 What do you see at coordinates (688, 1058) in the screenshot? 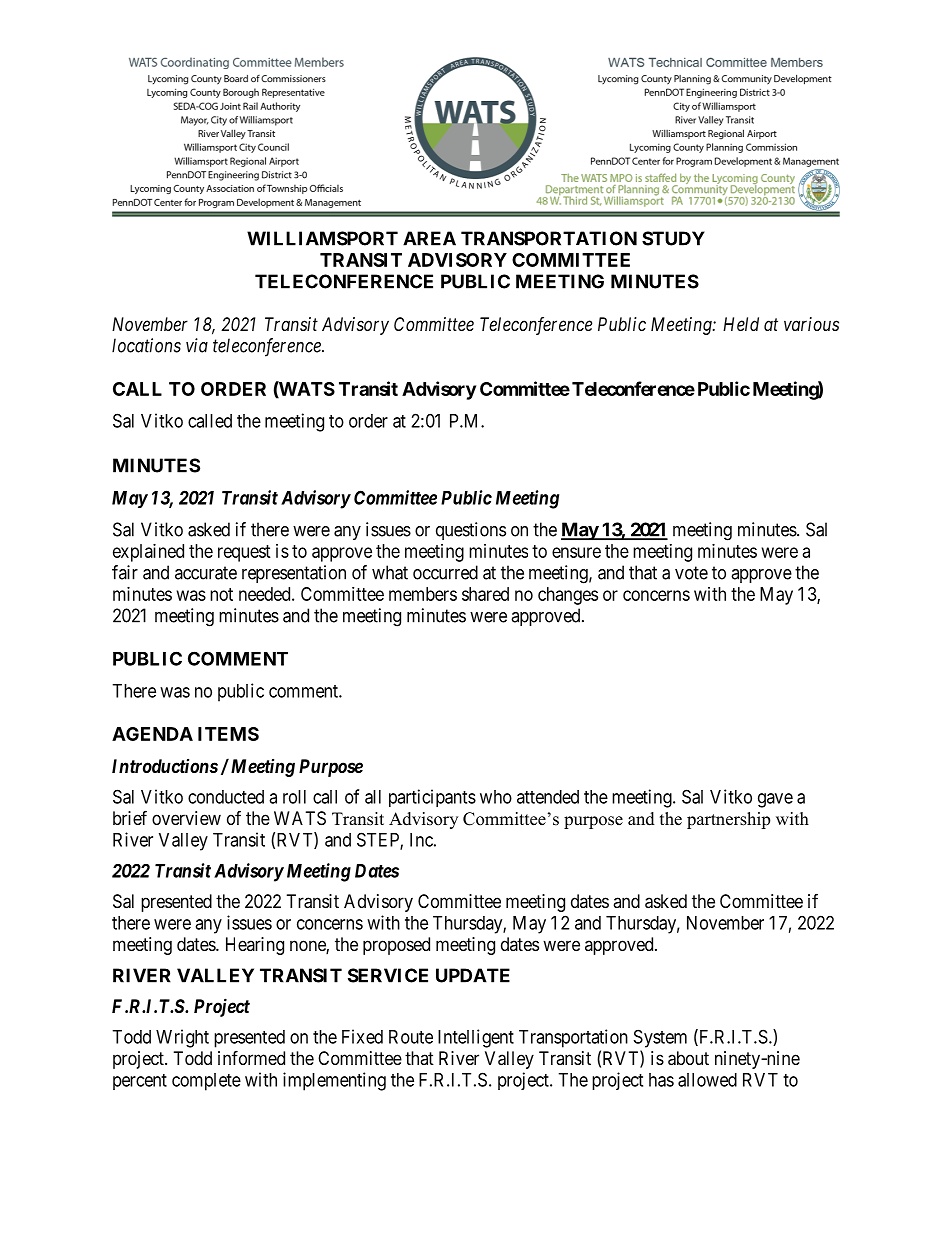
I see `about` at bounding box center [688, 1058].
